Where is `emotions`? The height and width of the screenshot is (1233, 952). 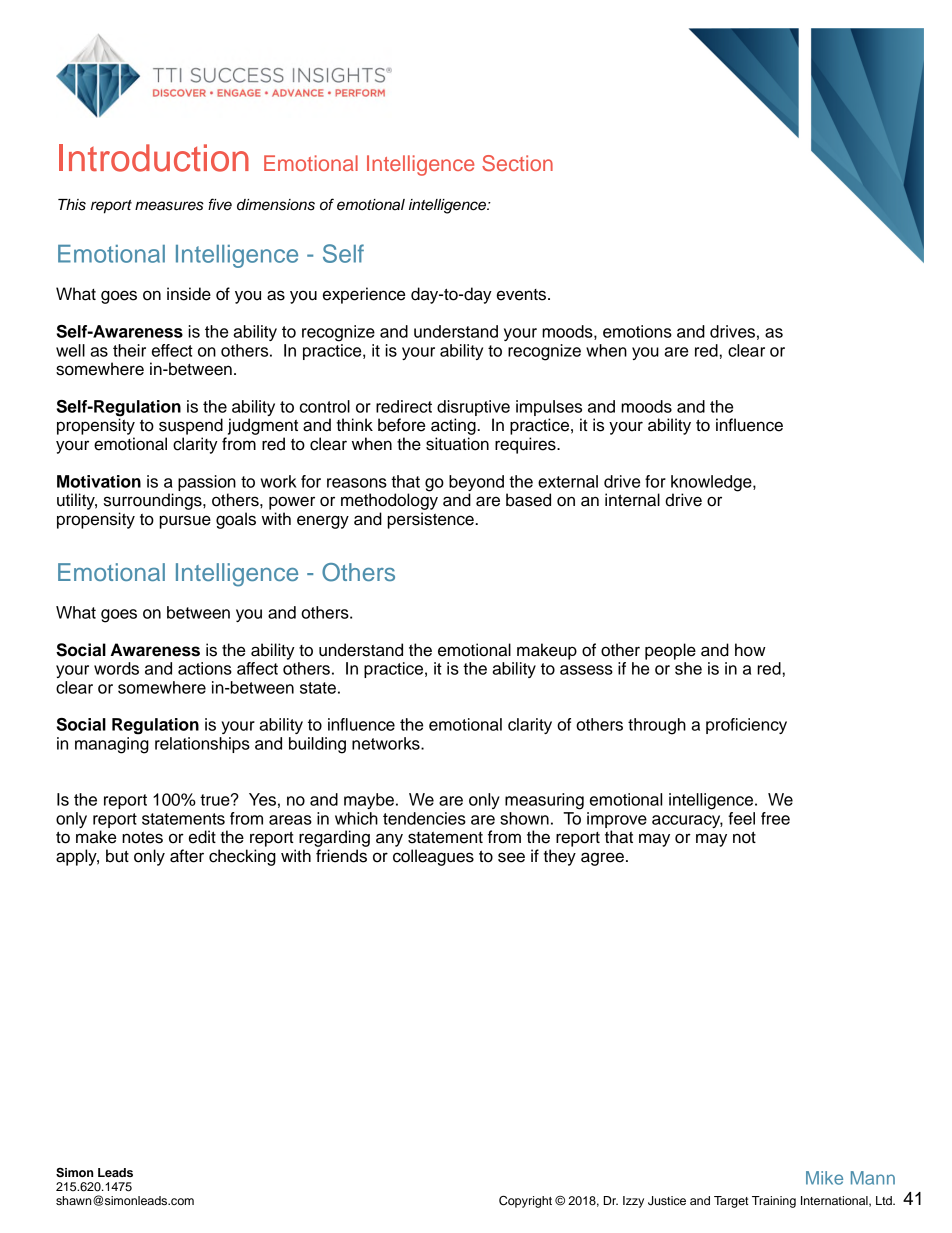
emotions is located at coordinates (637, 331).
